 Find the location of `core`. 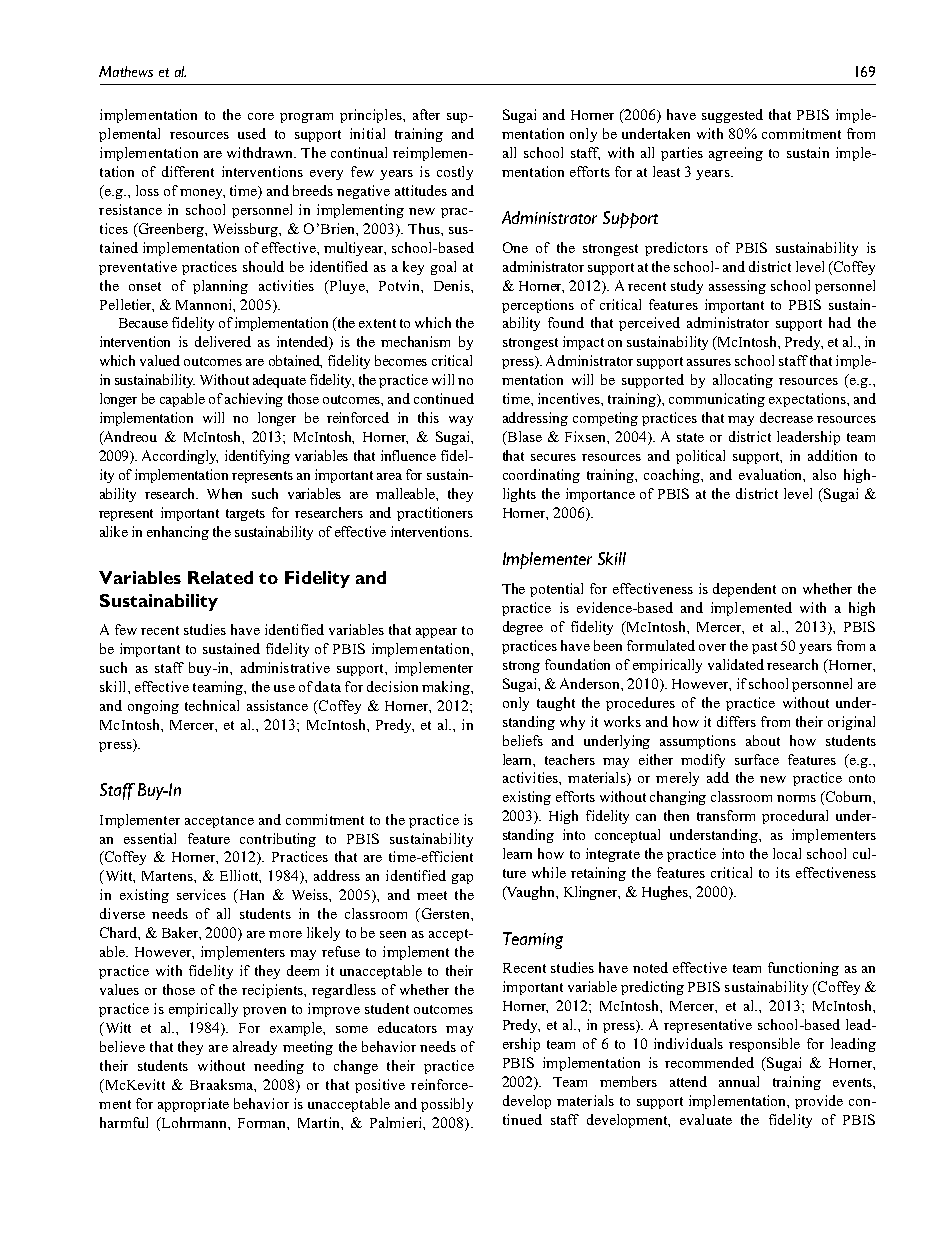

core is located at coordinates (261, 116).
